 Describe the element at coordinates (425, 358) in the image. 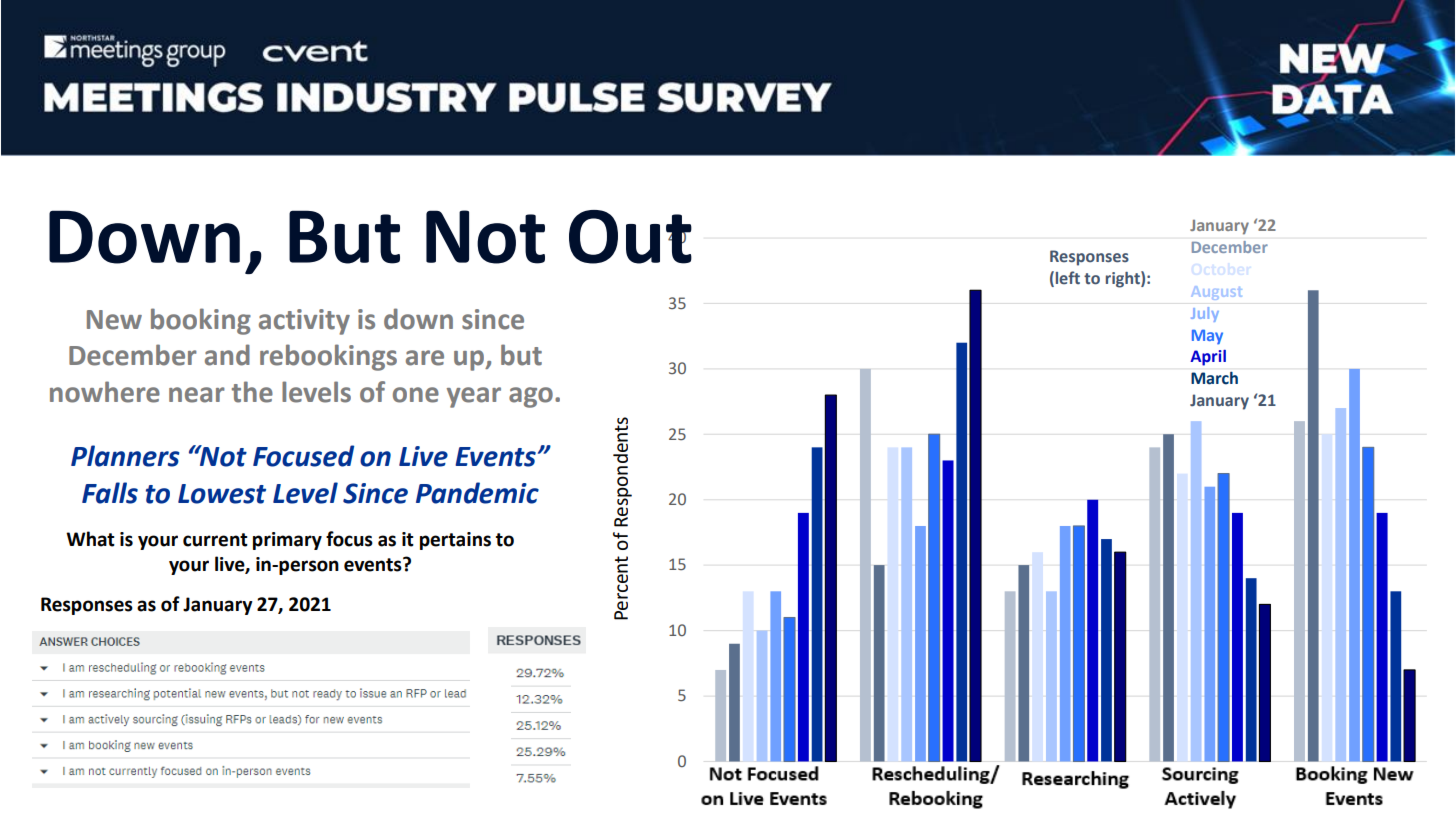

I see `are` at that location.
